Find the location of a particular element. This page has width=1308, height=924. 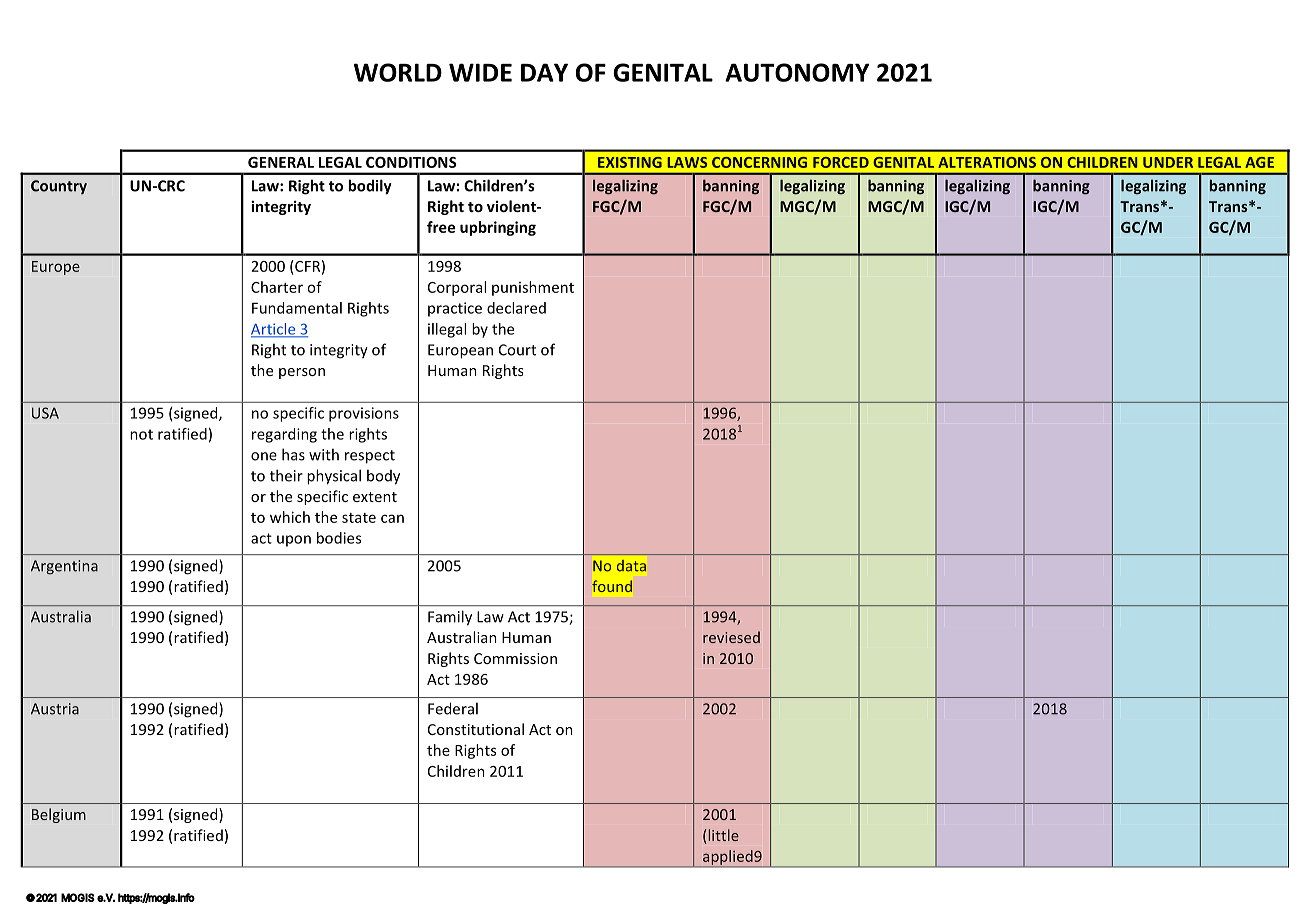

DAY is located at coordinates (544, 72).
